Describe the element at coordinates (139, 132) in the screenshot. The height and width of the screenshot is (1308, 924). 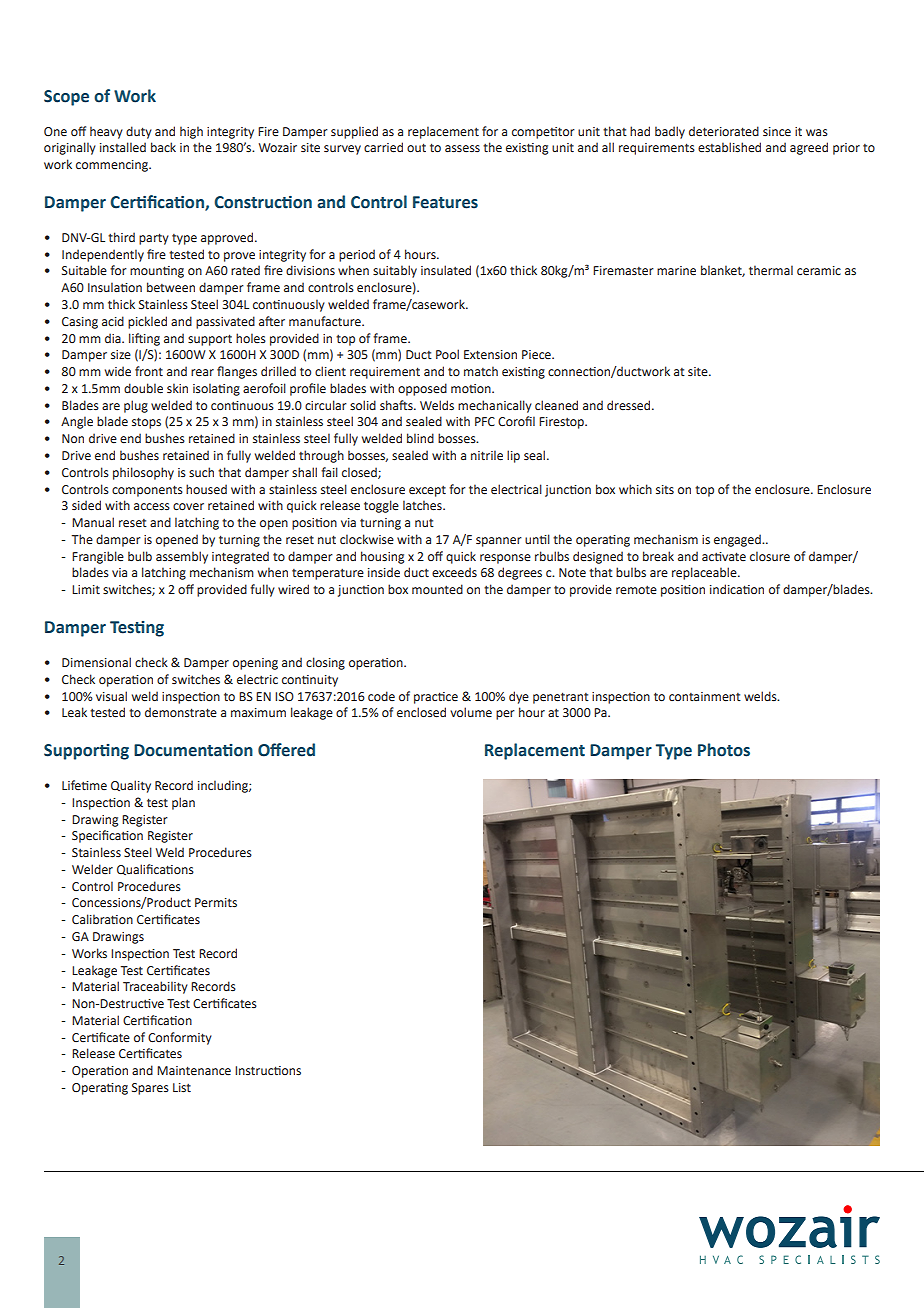
I see `duty` at that location.
